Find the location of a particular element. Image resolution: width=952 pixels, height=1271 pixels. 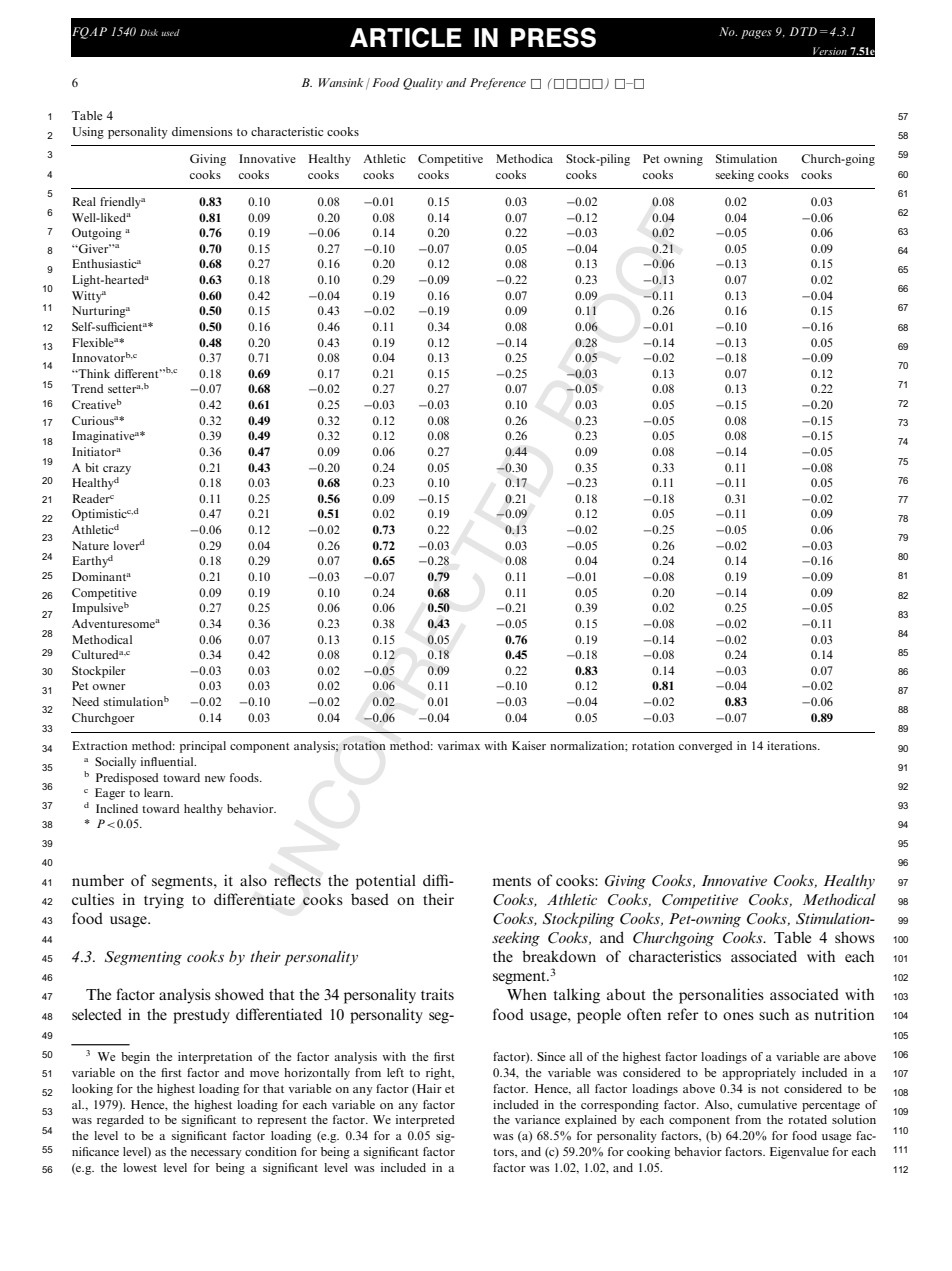

Wansink is located at coordinates (341, 82).
